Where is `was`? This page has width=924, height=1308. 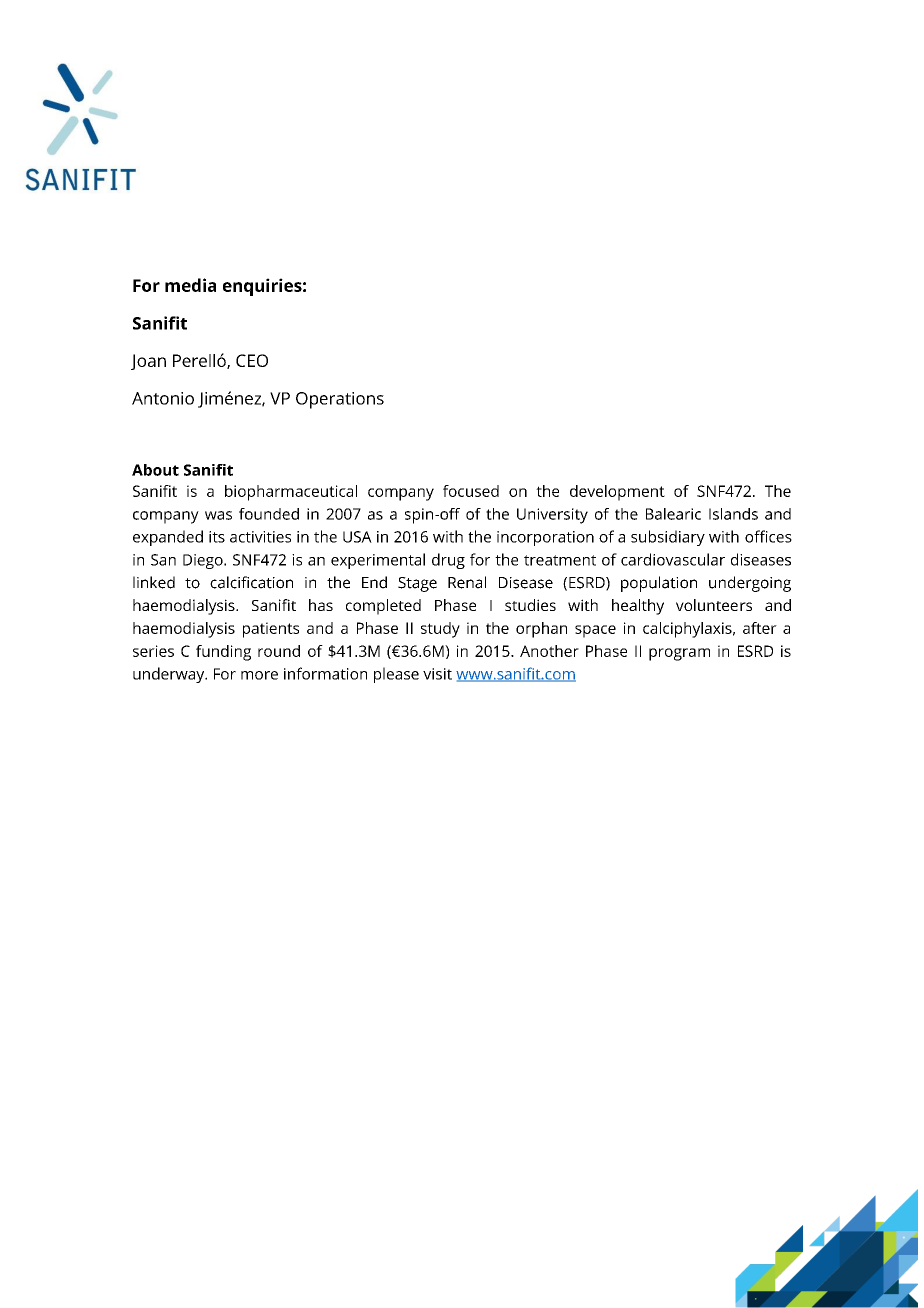
was is located at coordinates (218, 515).
